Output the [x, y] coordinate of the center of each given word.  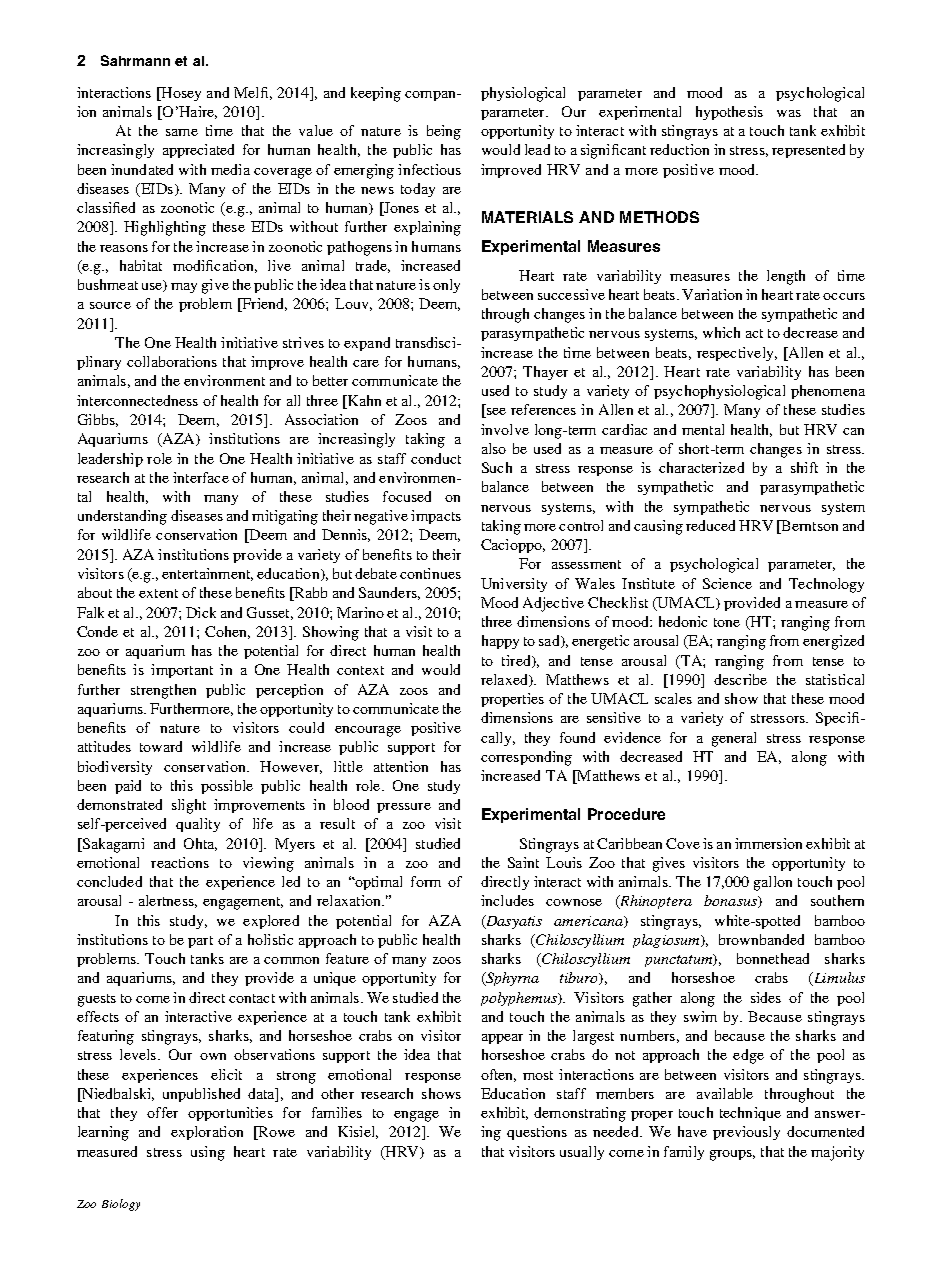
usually [582, 1153]
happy [500, 642]
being [444, 132]
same [182, 132]
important [182, 671]
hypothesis [729, 113]
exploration [207, 1133]
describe [740, 679]
